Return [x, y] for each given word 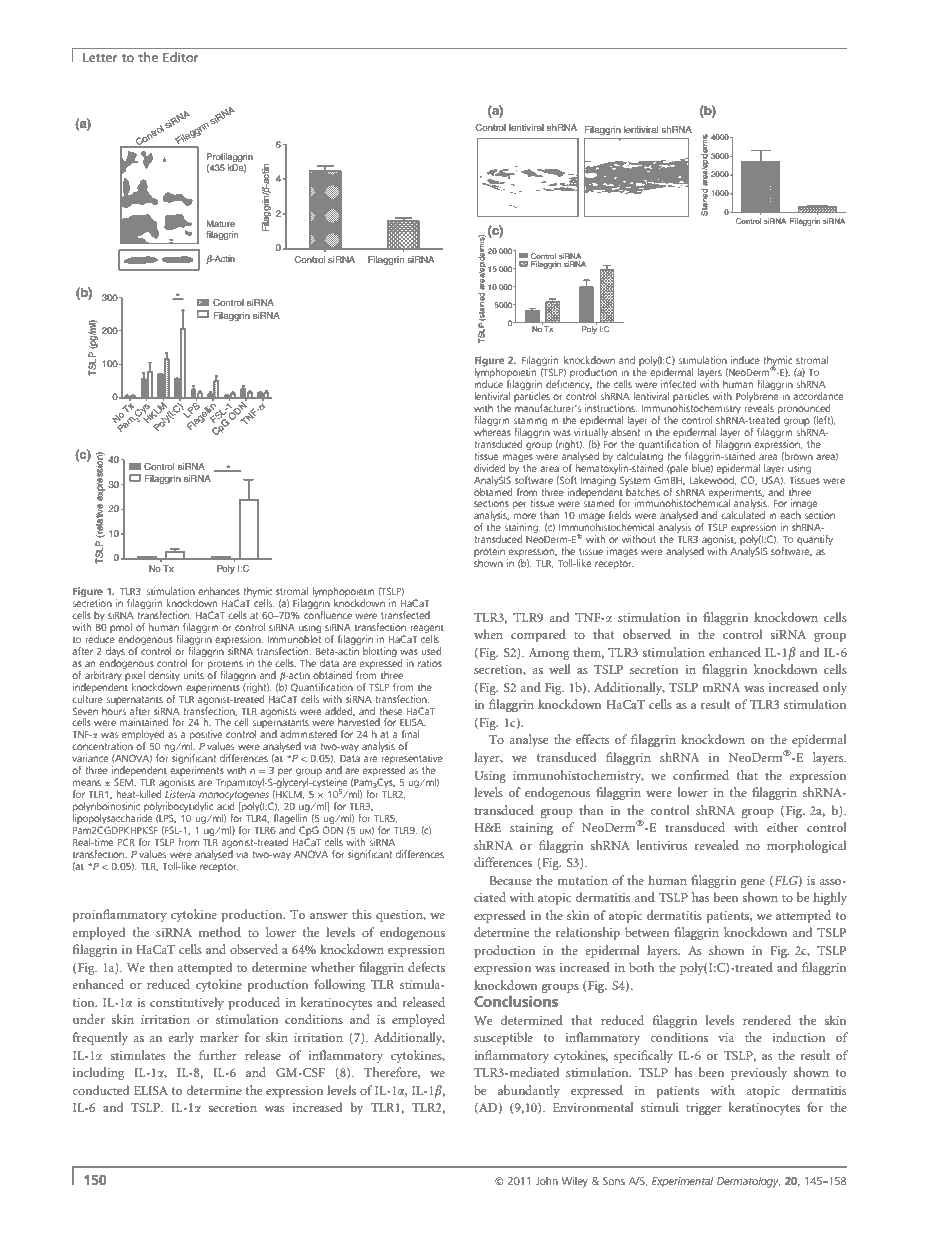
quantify [815, 540]
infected [678, 384]
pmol [122, 629]
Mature [221, 223]
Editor [181, 57]
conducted [100, 1090]
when [488, 634]
